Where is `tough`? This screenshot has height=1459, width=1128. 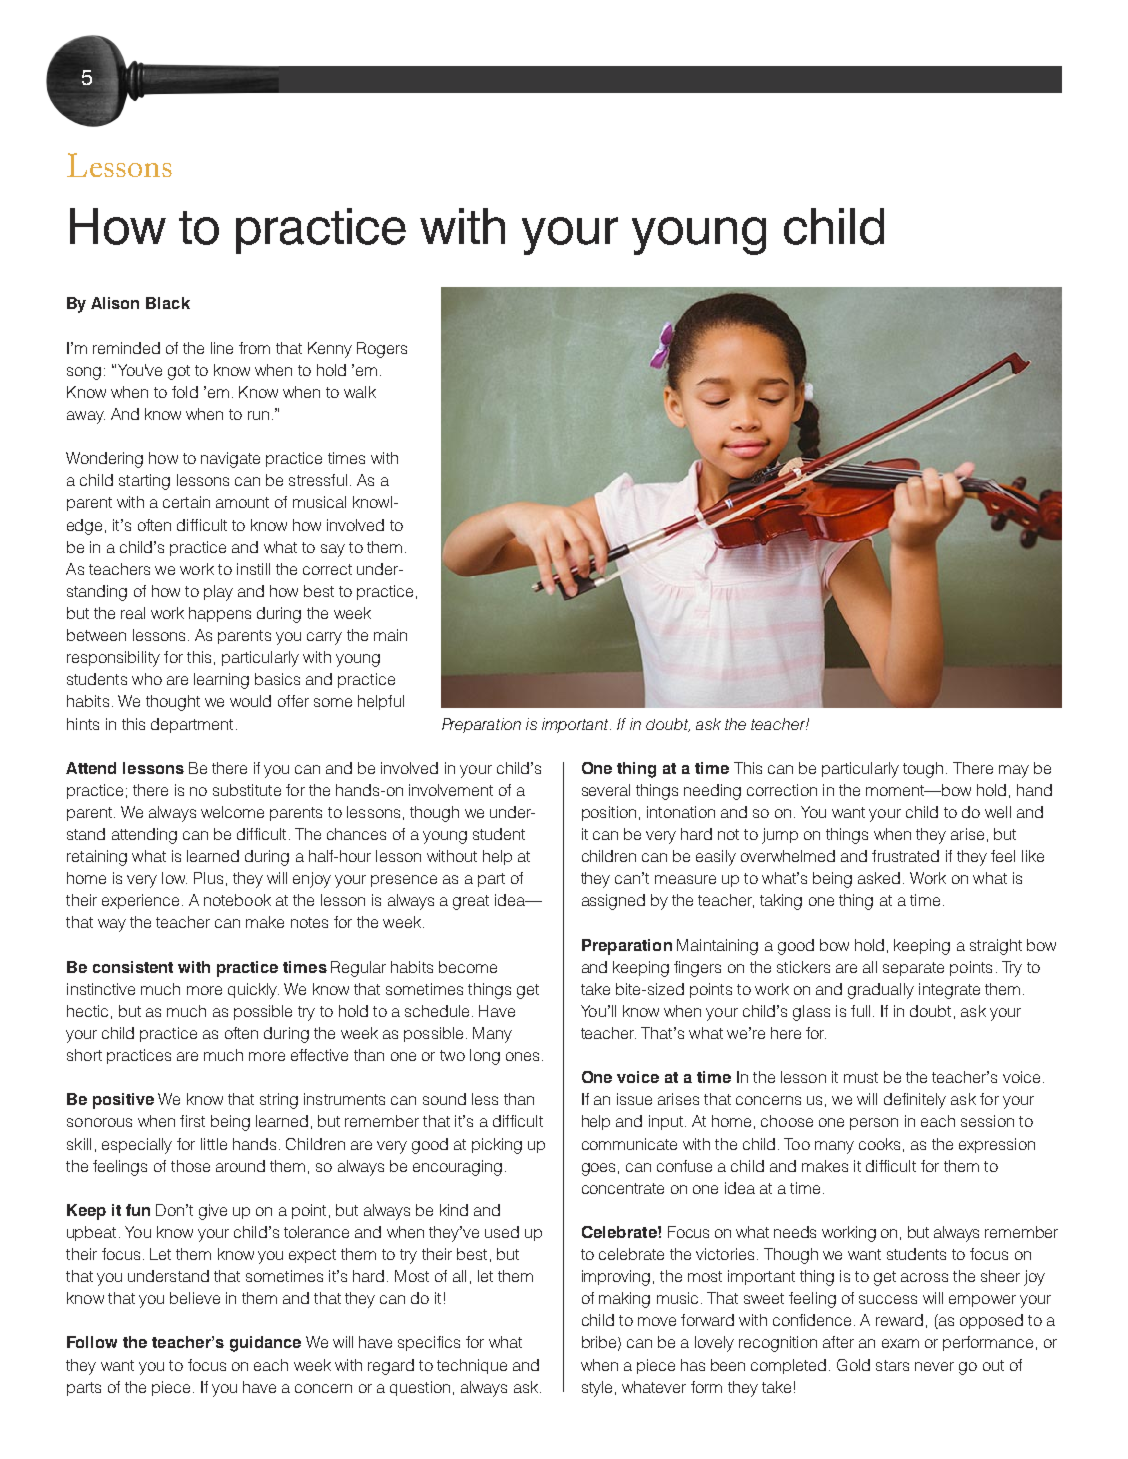
tough is located at coordinates (923, 770).
